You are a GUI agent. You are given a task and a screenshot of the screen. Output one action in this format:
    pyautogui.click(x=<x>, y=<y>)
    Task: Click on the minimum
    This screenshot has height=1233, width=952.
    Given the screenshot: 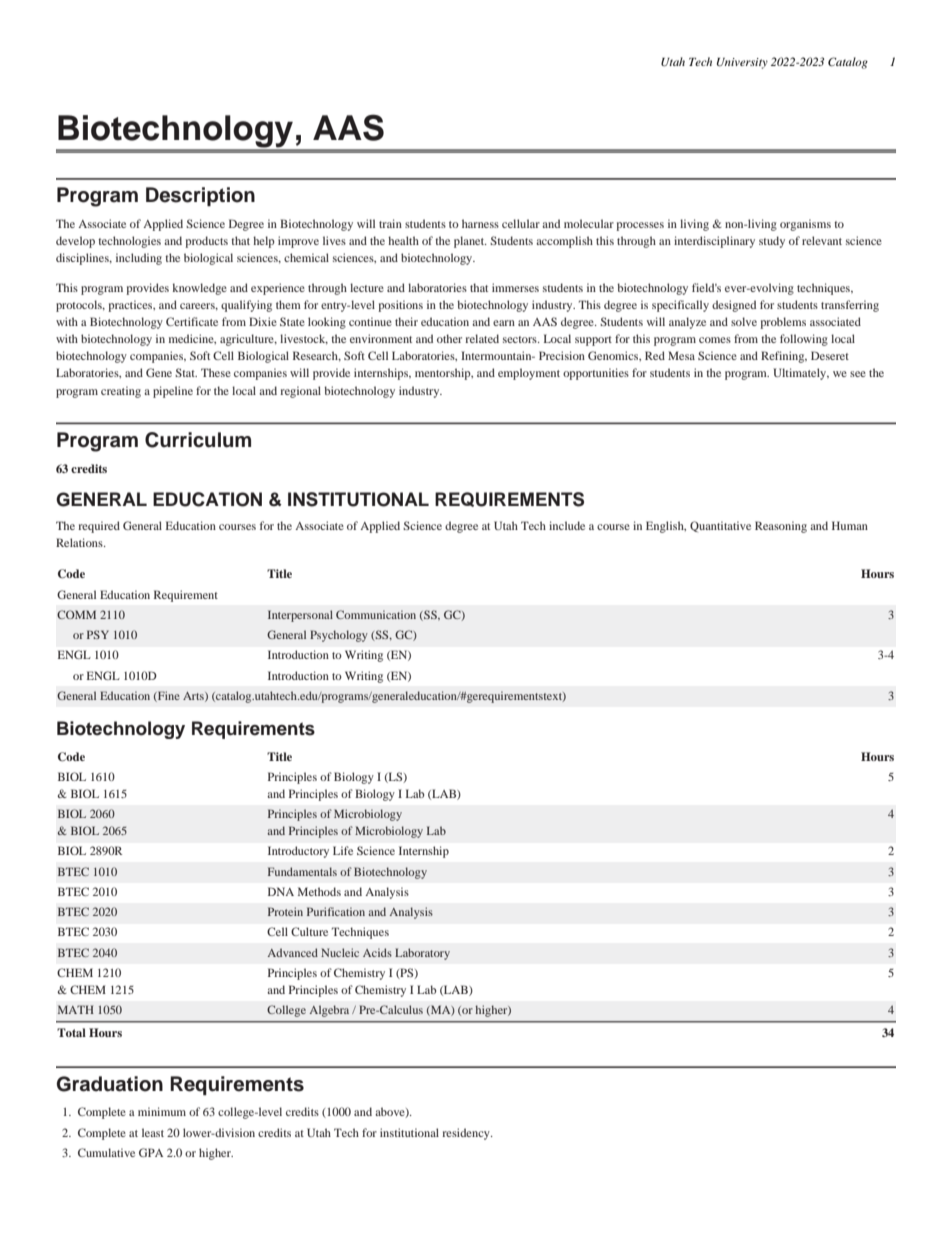 What is the action you would take?
    pyautogui.click(x=162, y=1111)
